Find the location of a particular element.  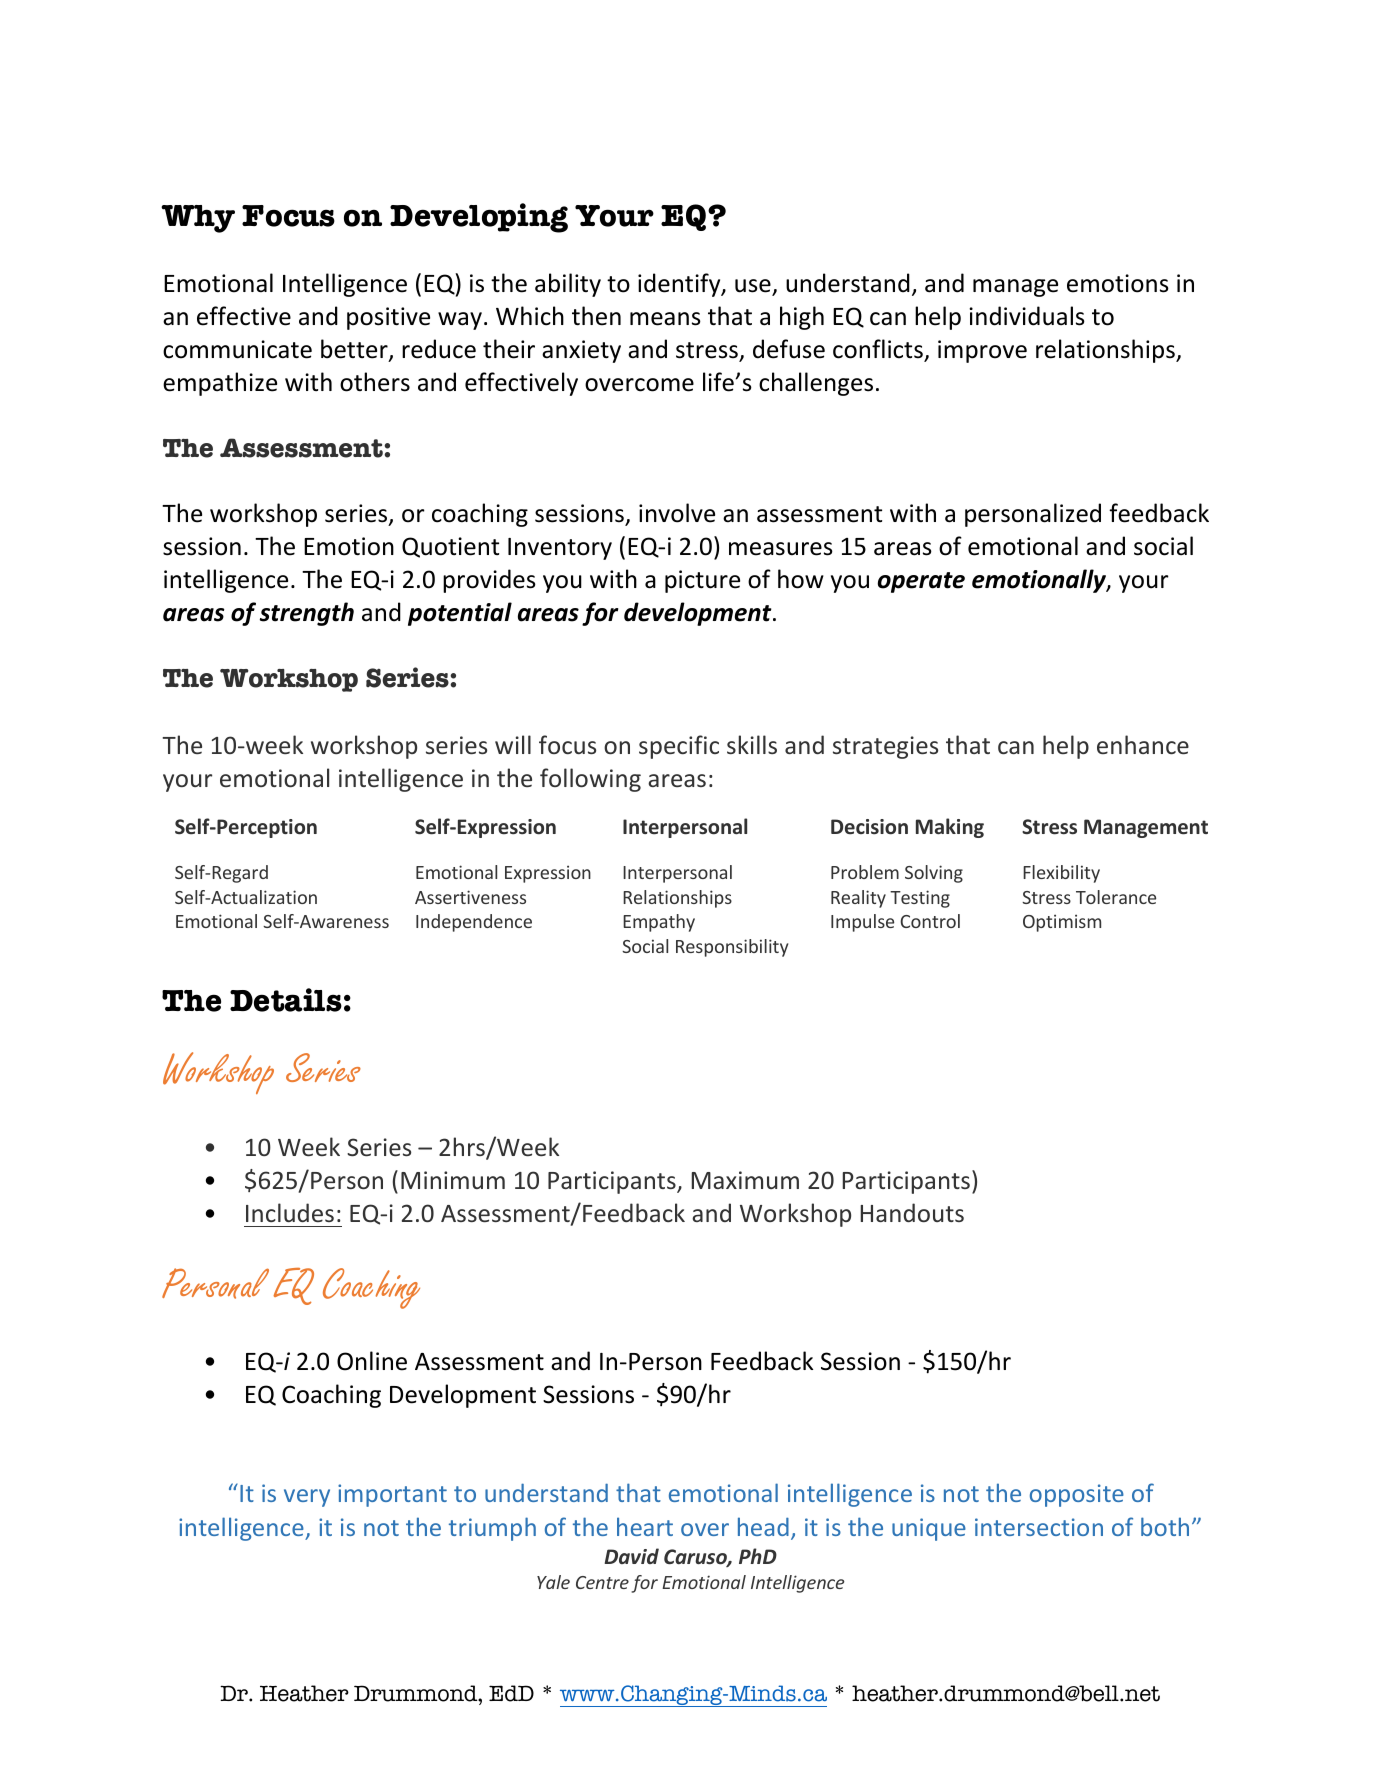

positive is located at coordinates (388, 318).
